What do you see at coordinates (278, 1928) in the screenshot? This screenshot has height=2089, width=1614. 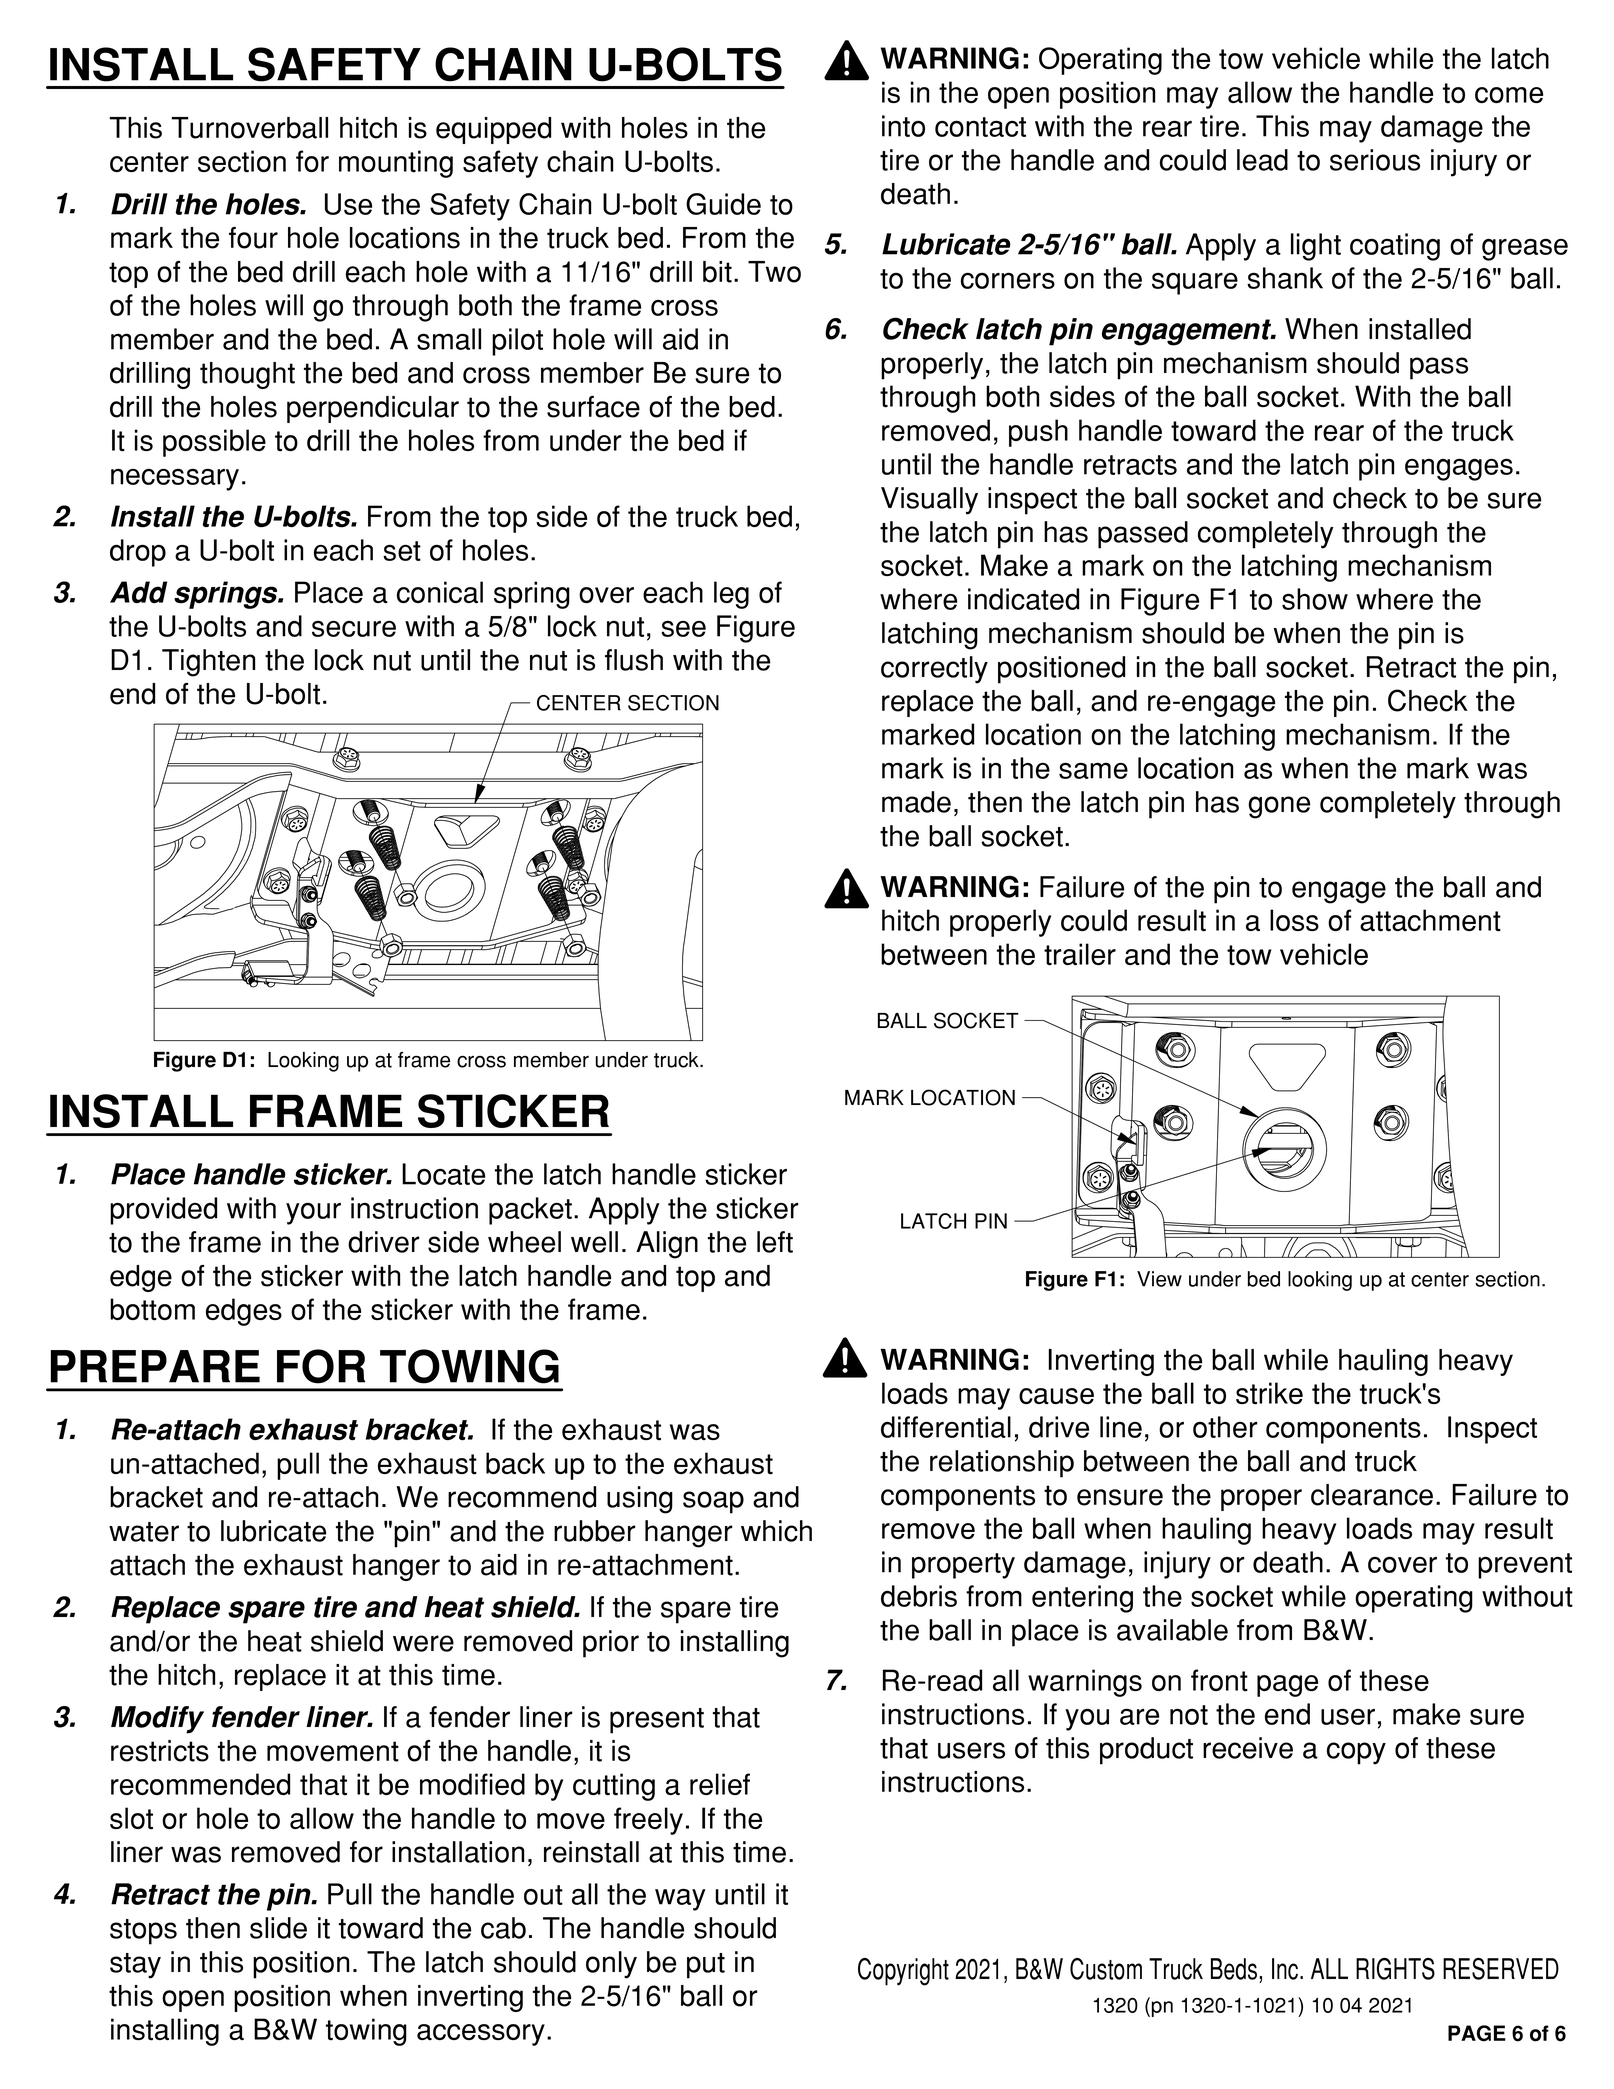 I see `slide` at bounding box center [278, 1928].
